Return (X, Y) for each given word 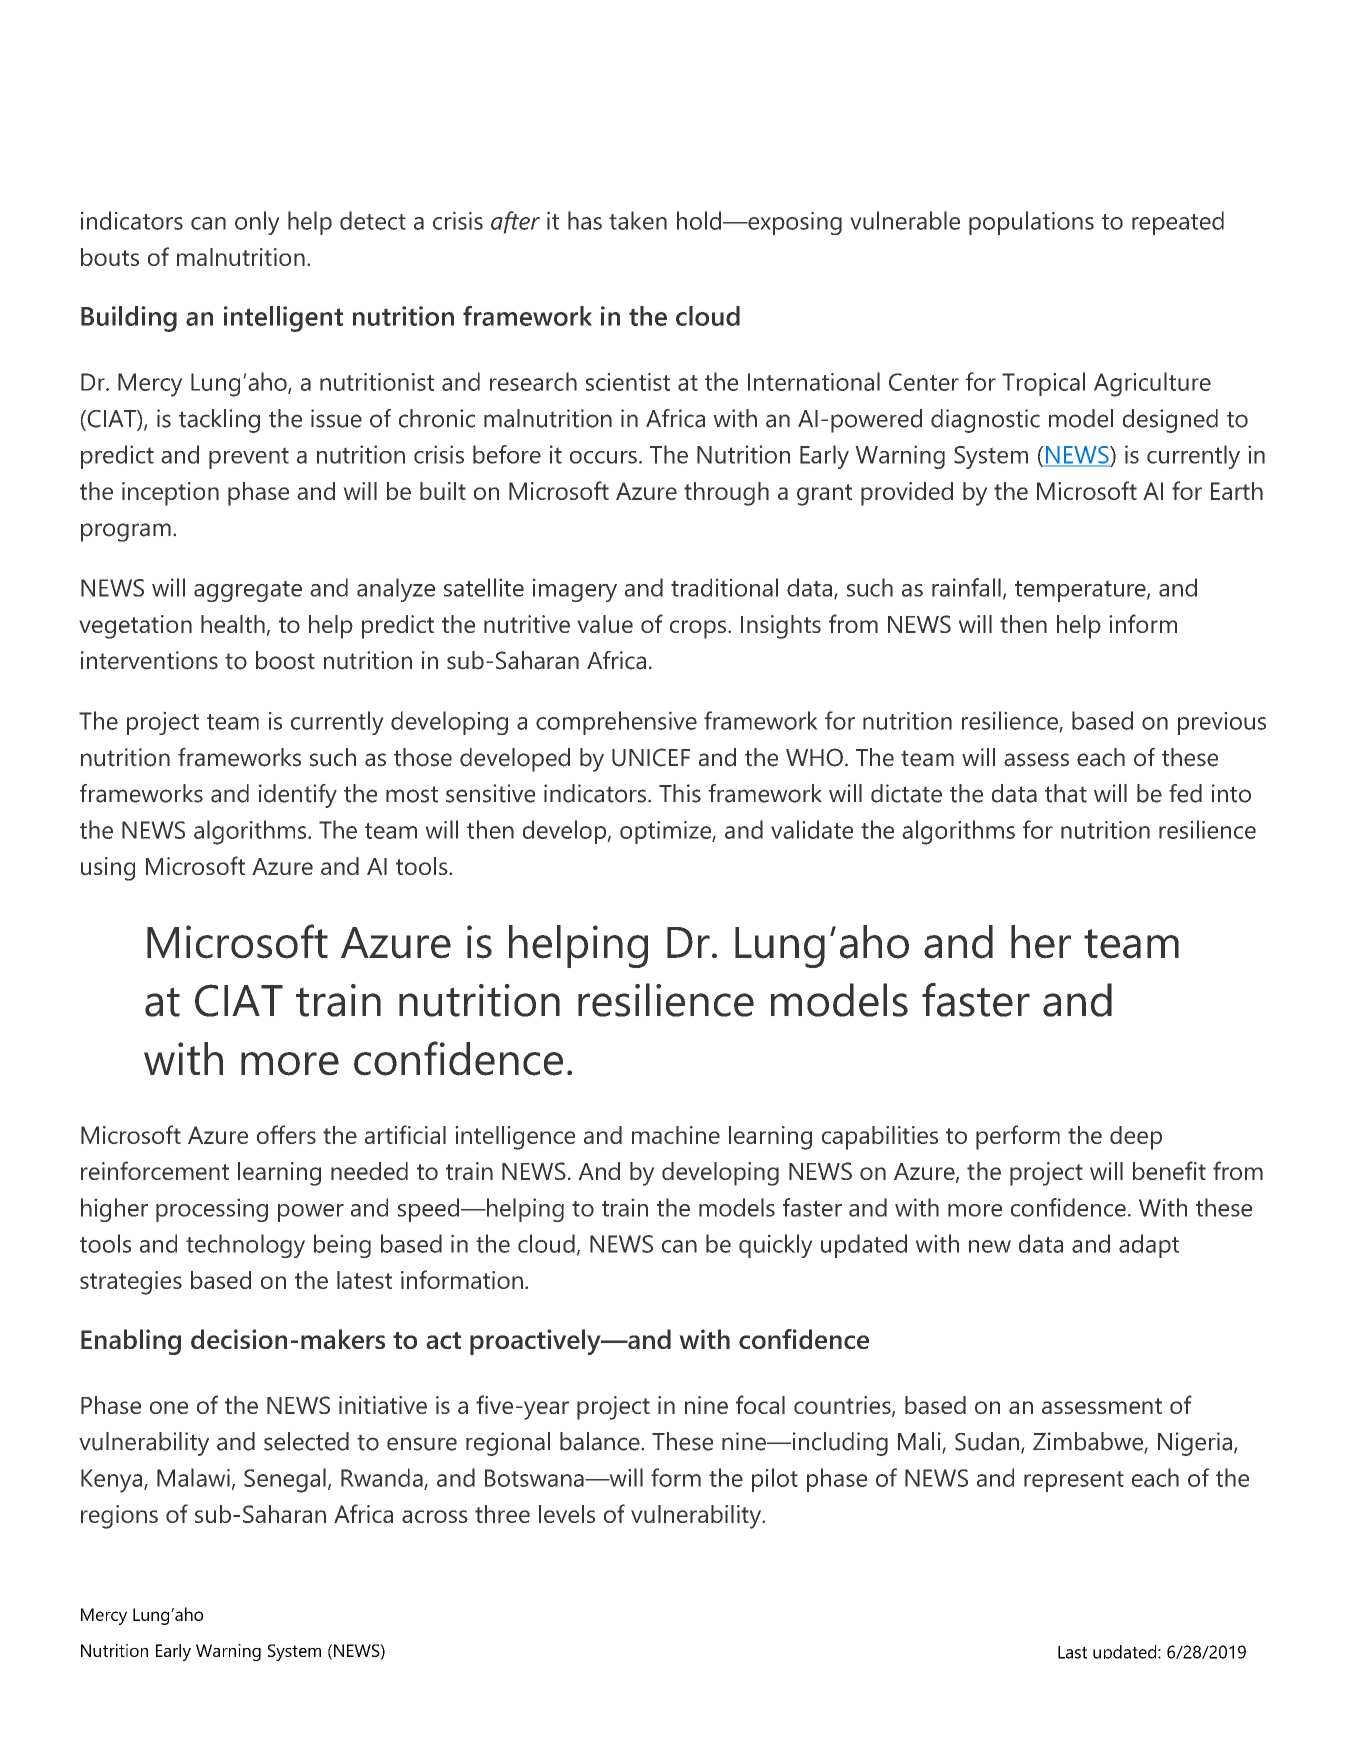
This (680, 793)
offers (286, 1134)
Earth (1237, 491)
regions (119, 1517)
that (1066, 793)
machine (676, 1135)
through (726, 494)
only (257, 223)
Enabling (131, 1342)
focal (760, 1404)
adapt (1149, 1246)
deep (1136, 1138)
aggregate (248, 591)
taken (638, 220)
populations (1031, 223)
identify (298, 796)
